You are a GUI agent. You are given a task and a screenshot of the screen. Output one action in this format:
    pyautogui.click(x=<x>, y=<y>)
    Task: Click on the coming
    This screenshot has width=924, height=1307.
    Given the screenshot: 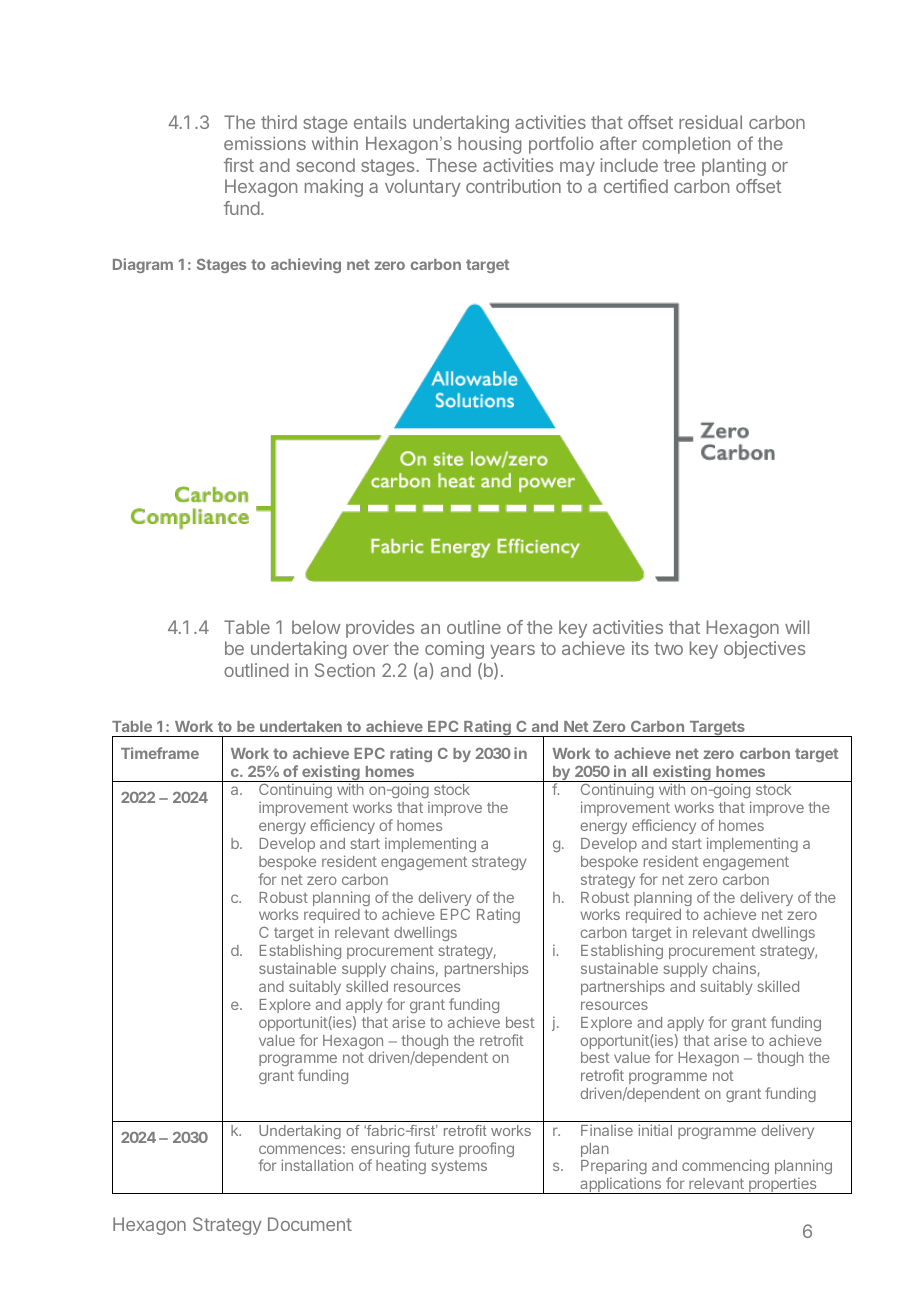 What is the action you would take?
    pyautogui.click(x=454, y=650)
